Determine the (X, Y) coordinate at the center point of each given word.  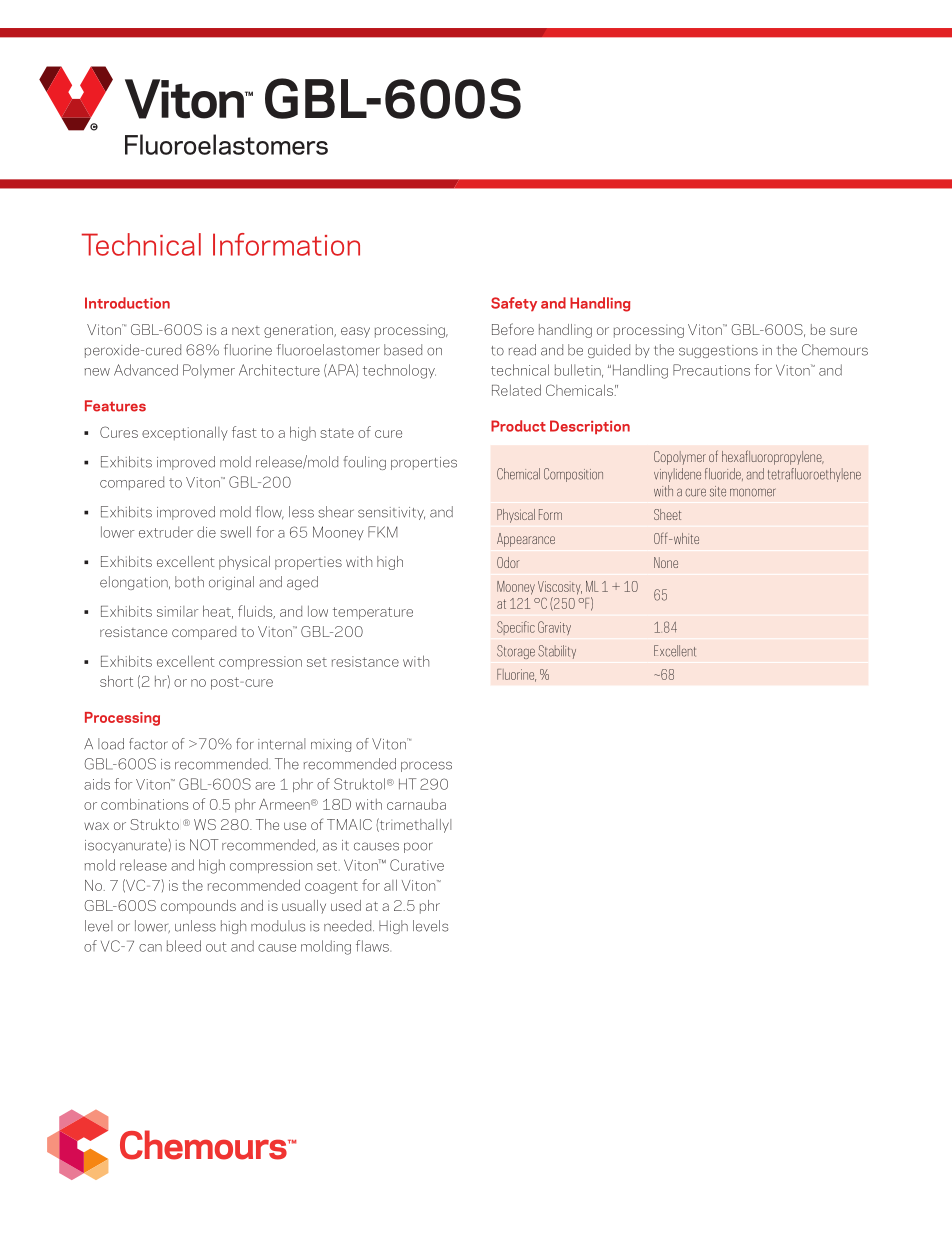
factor (148, 744)
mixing (331, 745)
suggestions (718, 351)
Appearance (526, 540)
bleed (184, 946)
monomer (753, 492)
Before (513, 329)
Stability (557, 652)
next (246, 330)
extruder (166, 532)
